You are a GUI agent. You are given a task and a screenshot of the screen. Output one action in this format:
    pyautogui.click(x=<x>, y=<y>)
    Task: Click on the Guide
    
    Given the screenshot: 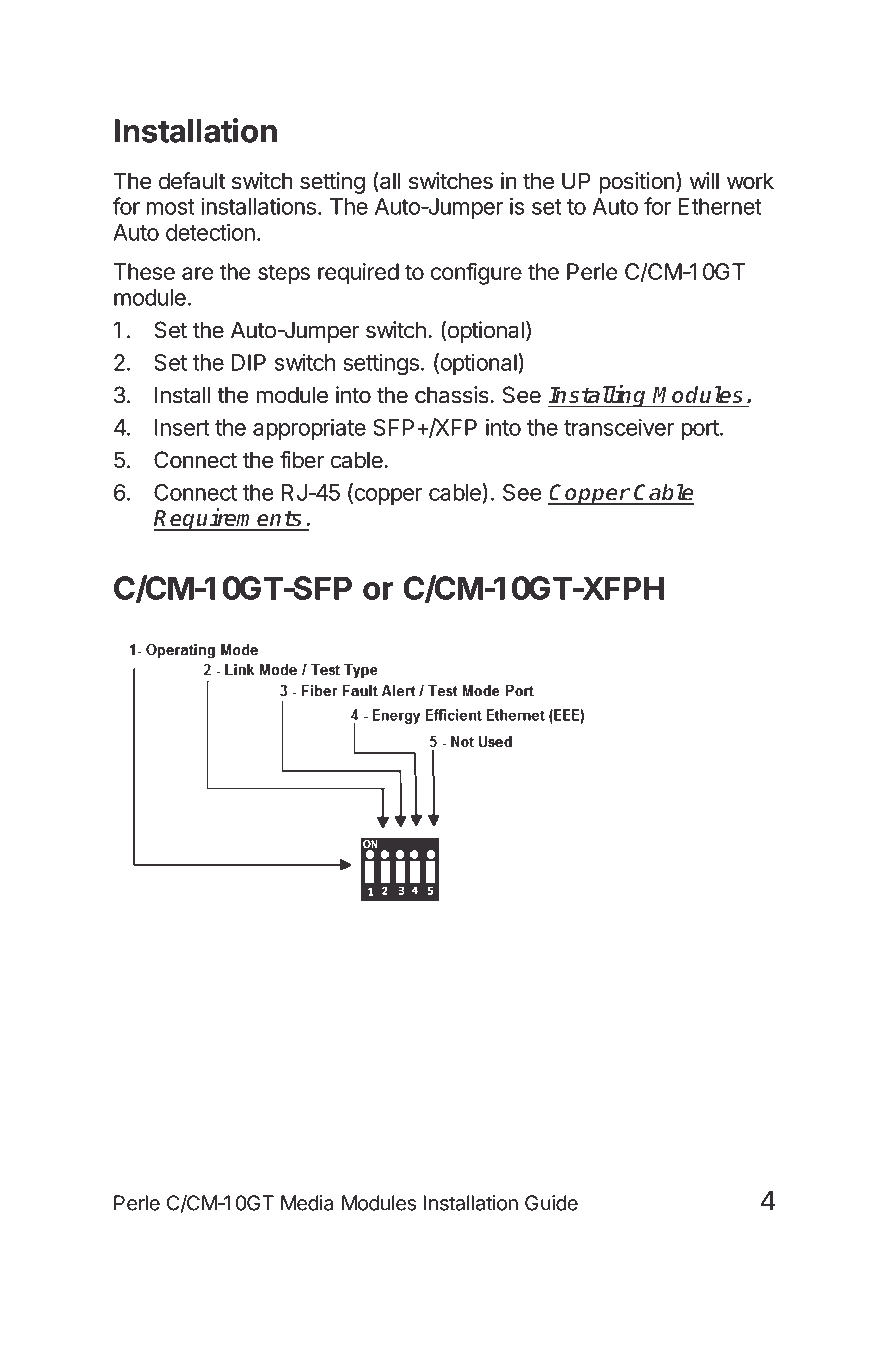 What is the action you would take?
    pyautogui.click(x=551, y=1203)
